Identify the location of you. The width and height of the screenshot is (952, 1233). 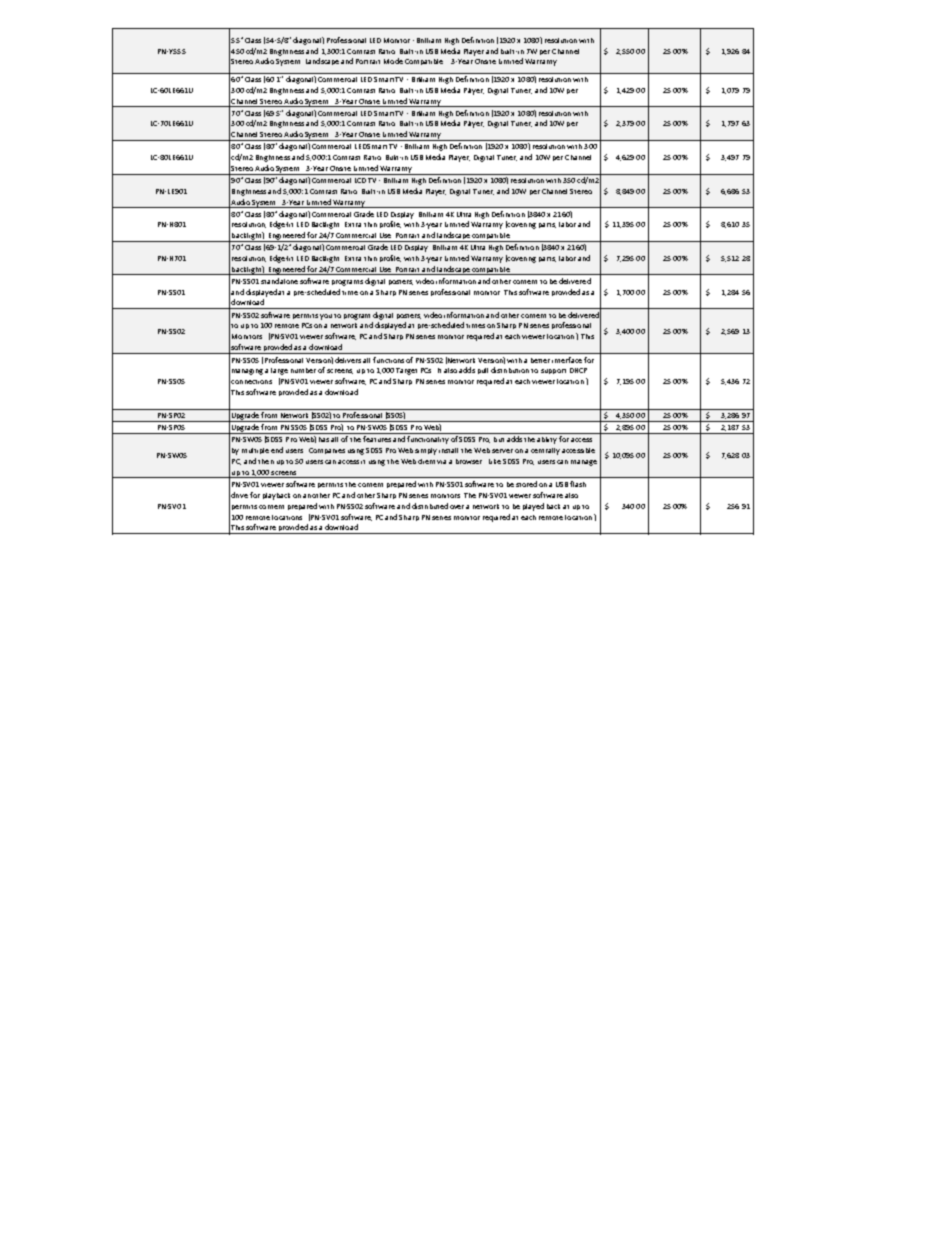
(326, 317).
